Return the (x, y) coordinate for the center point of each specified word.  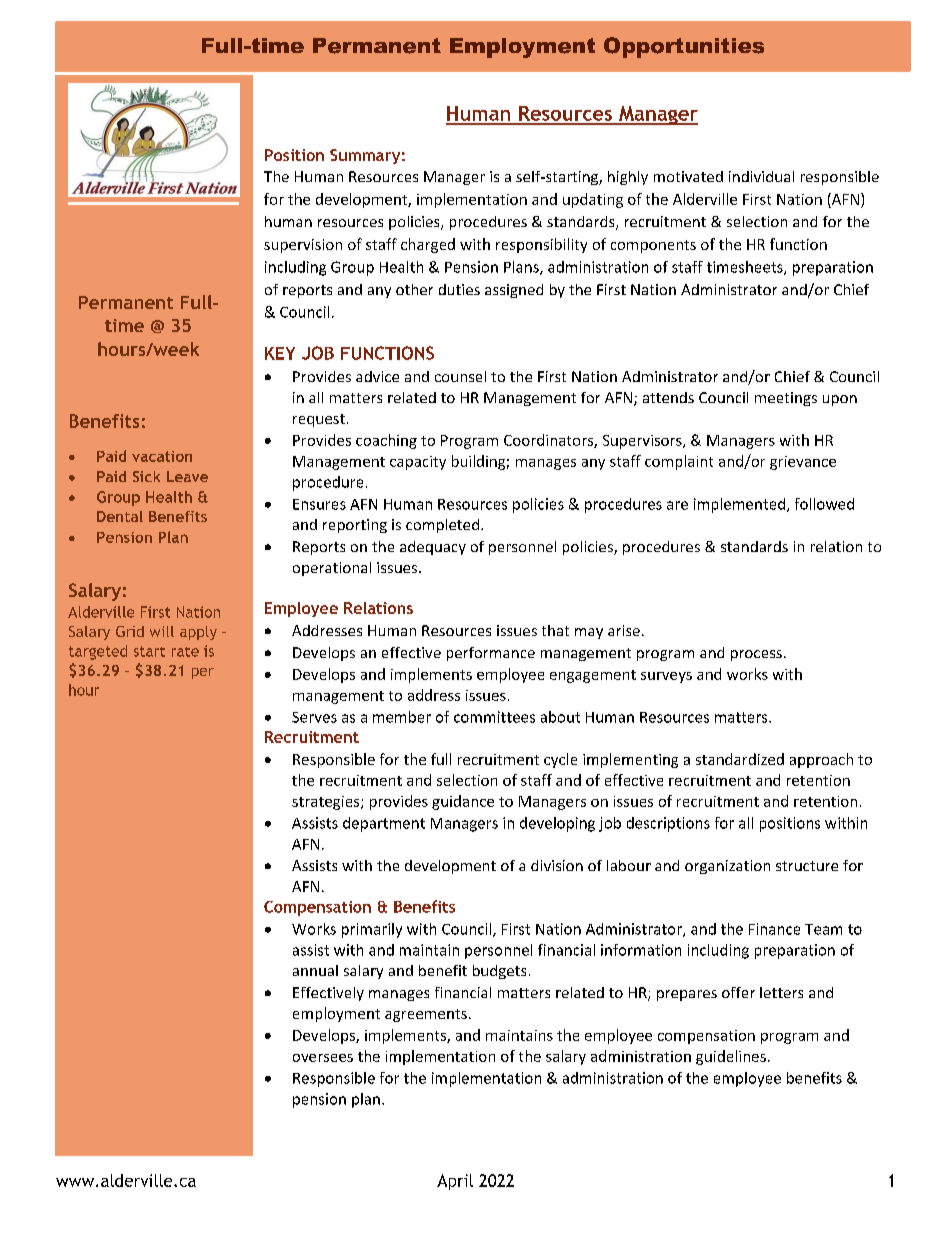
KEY (280, 353)
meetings (786, 399)
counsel (460, 376)
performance (491, 654)
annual (315, 970)
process (756, 655)
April (455, 1182)
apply (198, 633)
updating (593, 200)
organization (727, 867)
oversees (323, 1058)
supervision (303, 246)
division (557, 865)
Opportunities (684, 47)
